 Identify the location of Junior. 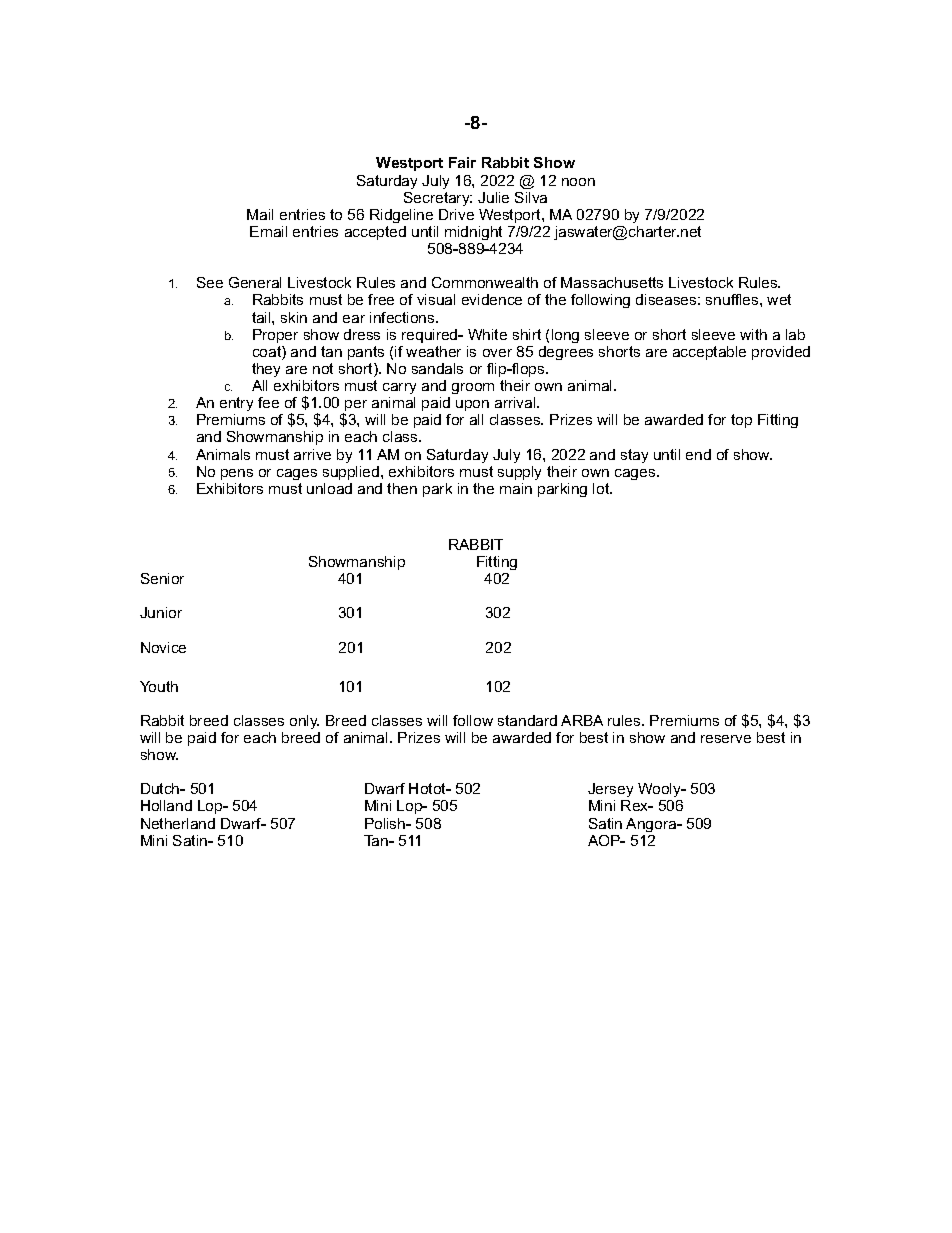
(161, 612).
